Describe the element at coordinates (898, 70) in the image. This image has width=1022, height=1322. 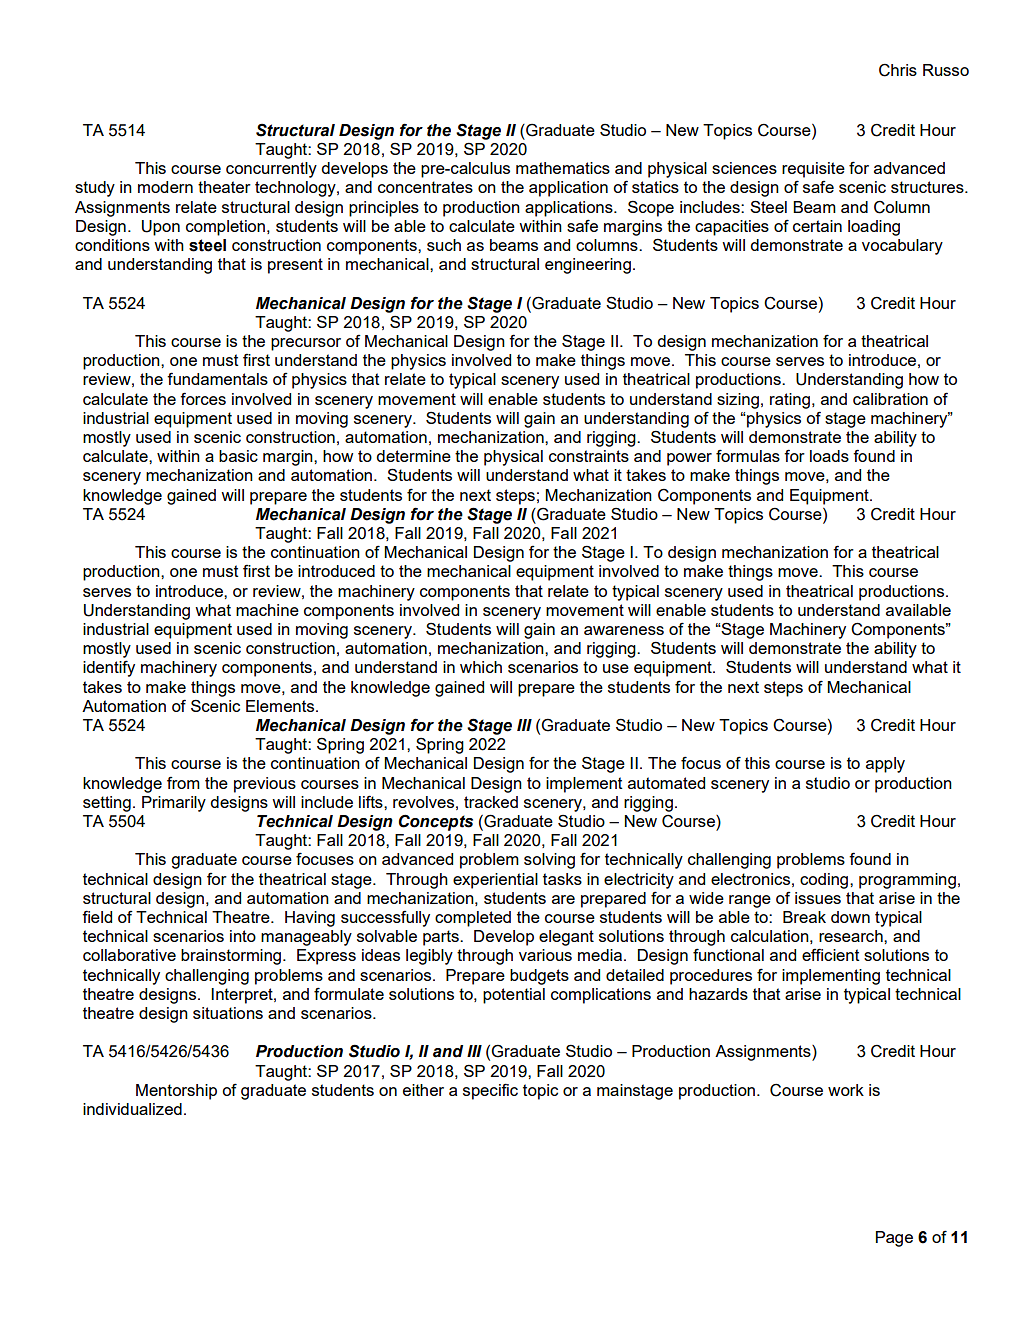
I see `Chris` at that location.
